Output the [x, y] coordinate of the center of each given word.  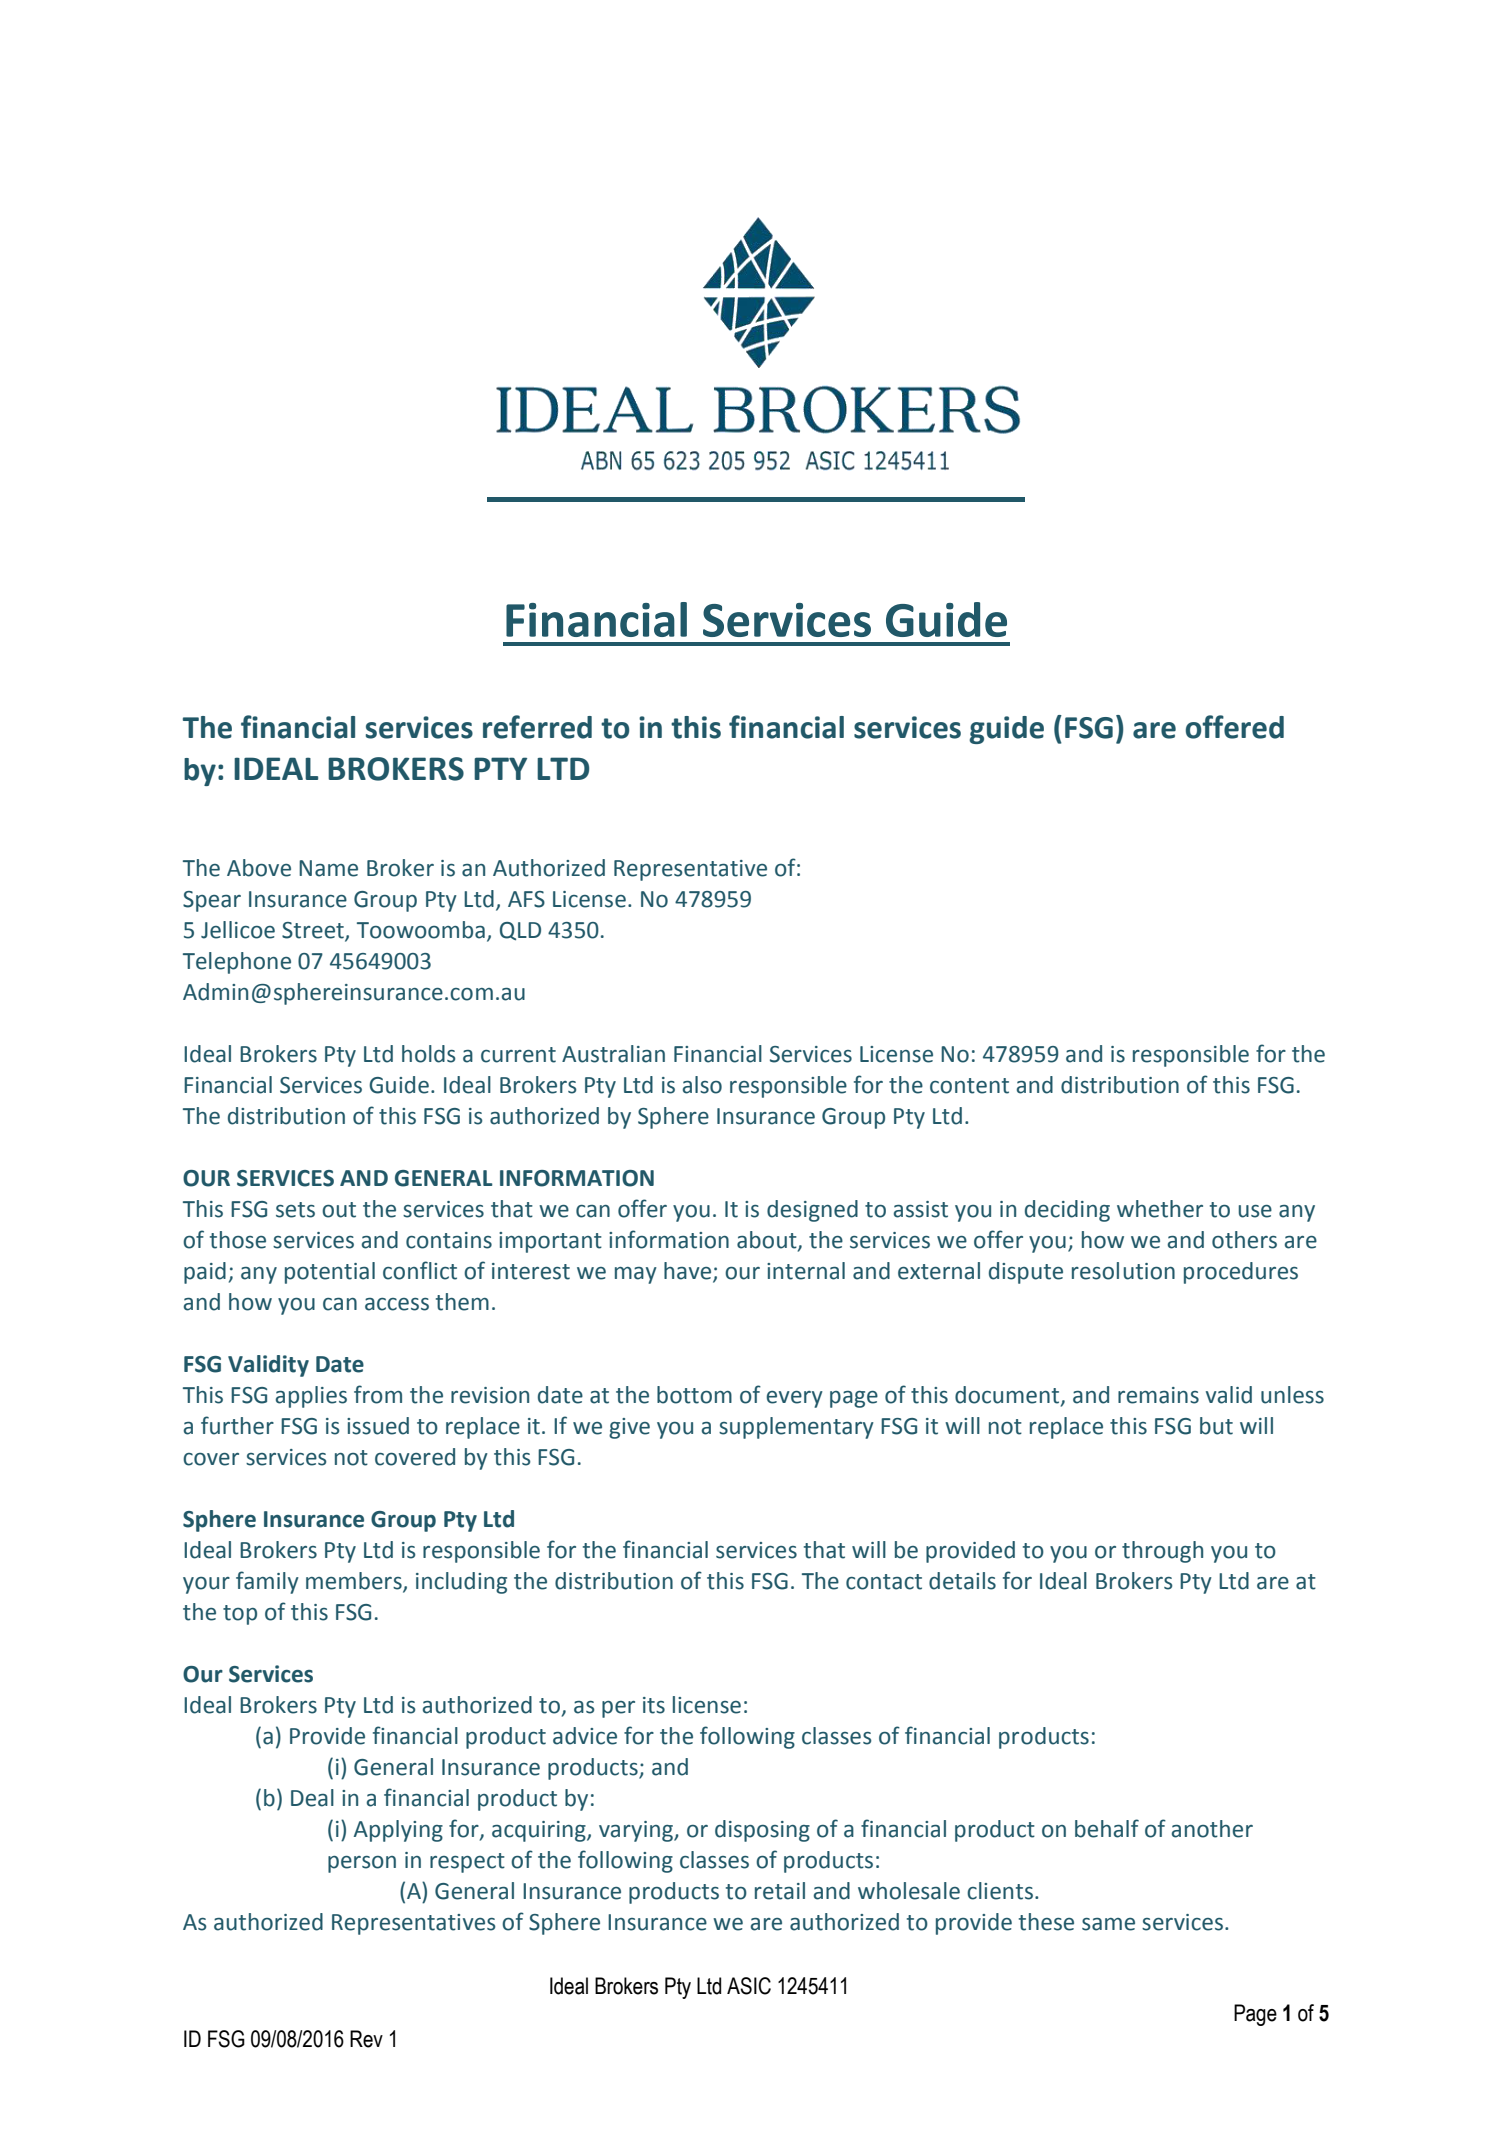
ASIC [749, 1986]
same [1108, 1924]
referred [537, 727]
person [362, 1864]
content [969, 1086]
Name [328, 868]
